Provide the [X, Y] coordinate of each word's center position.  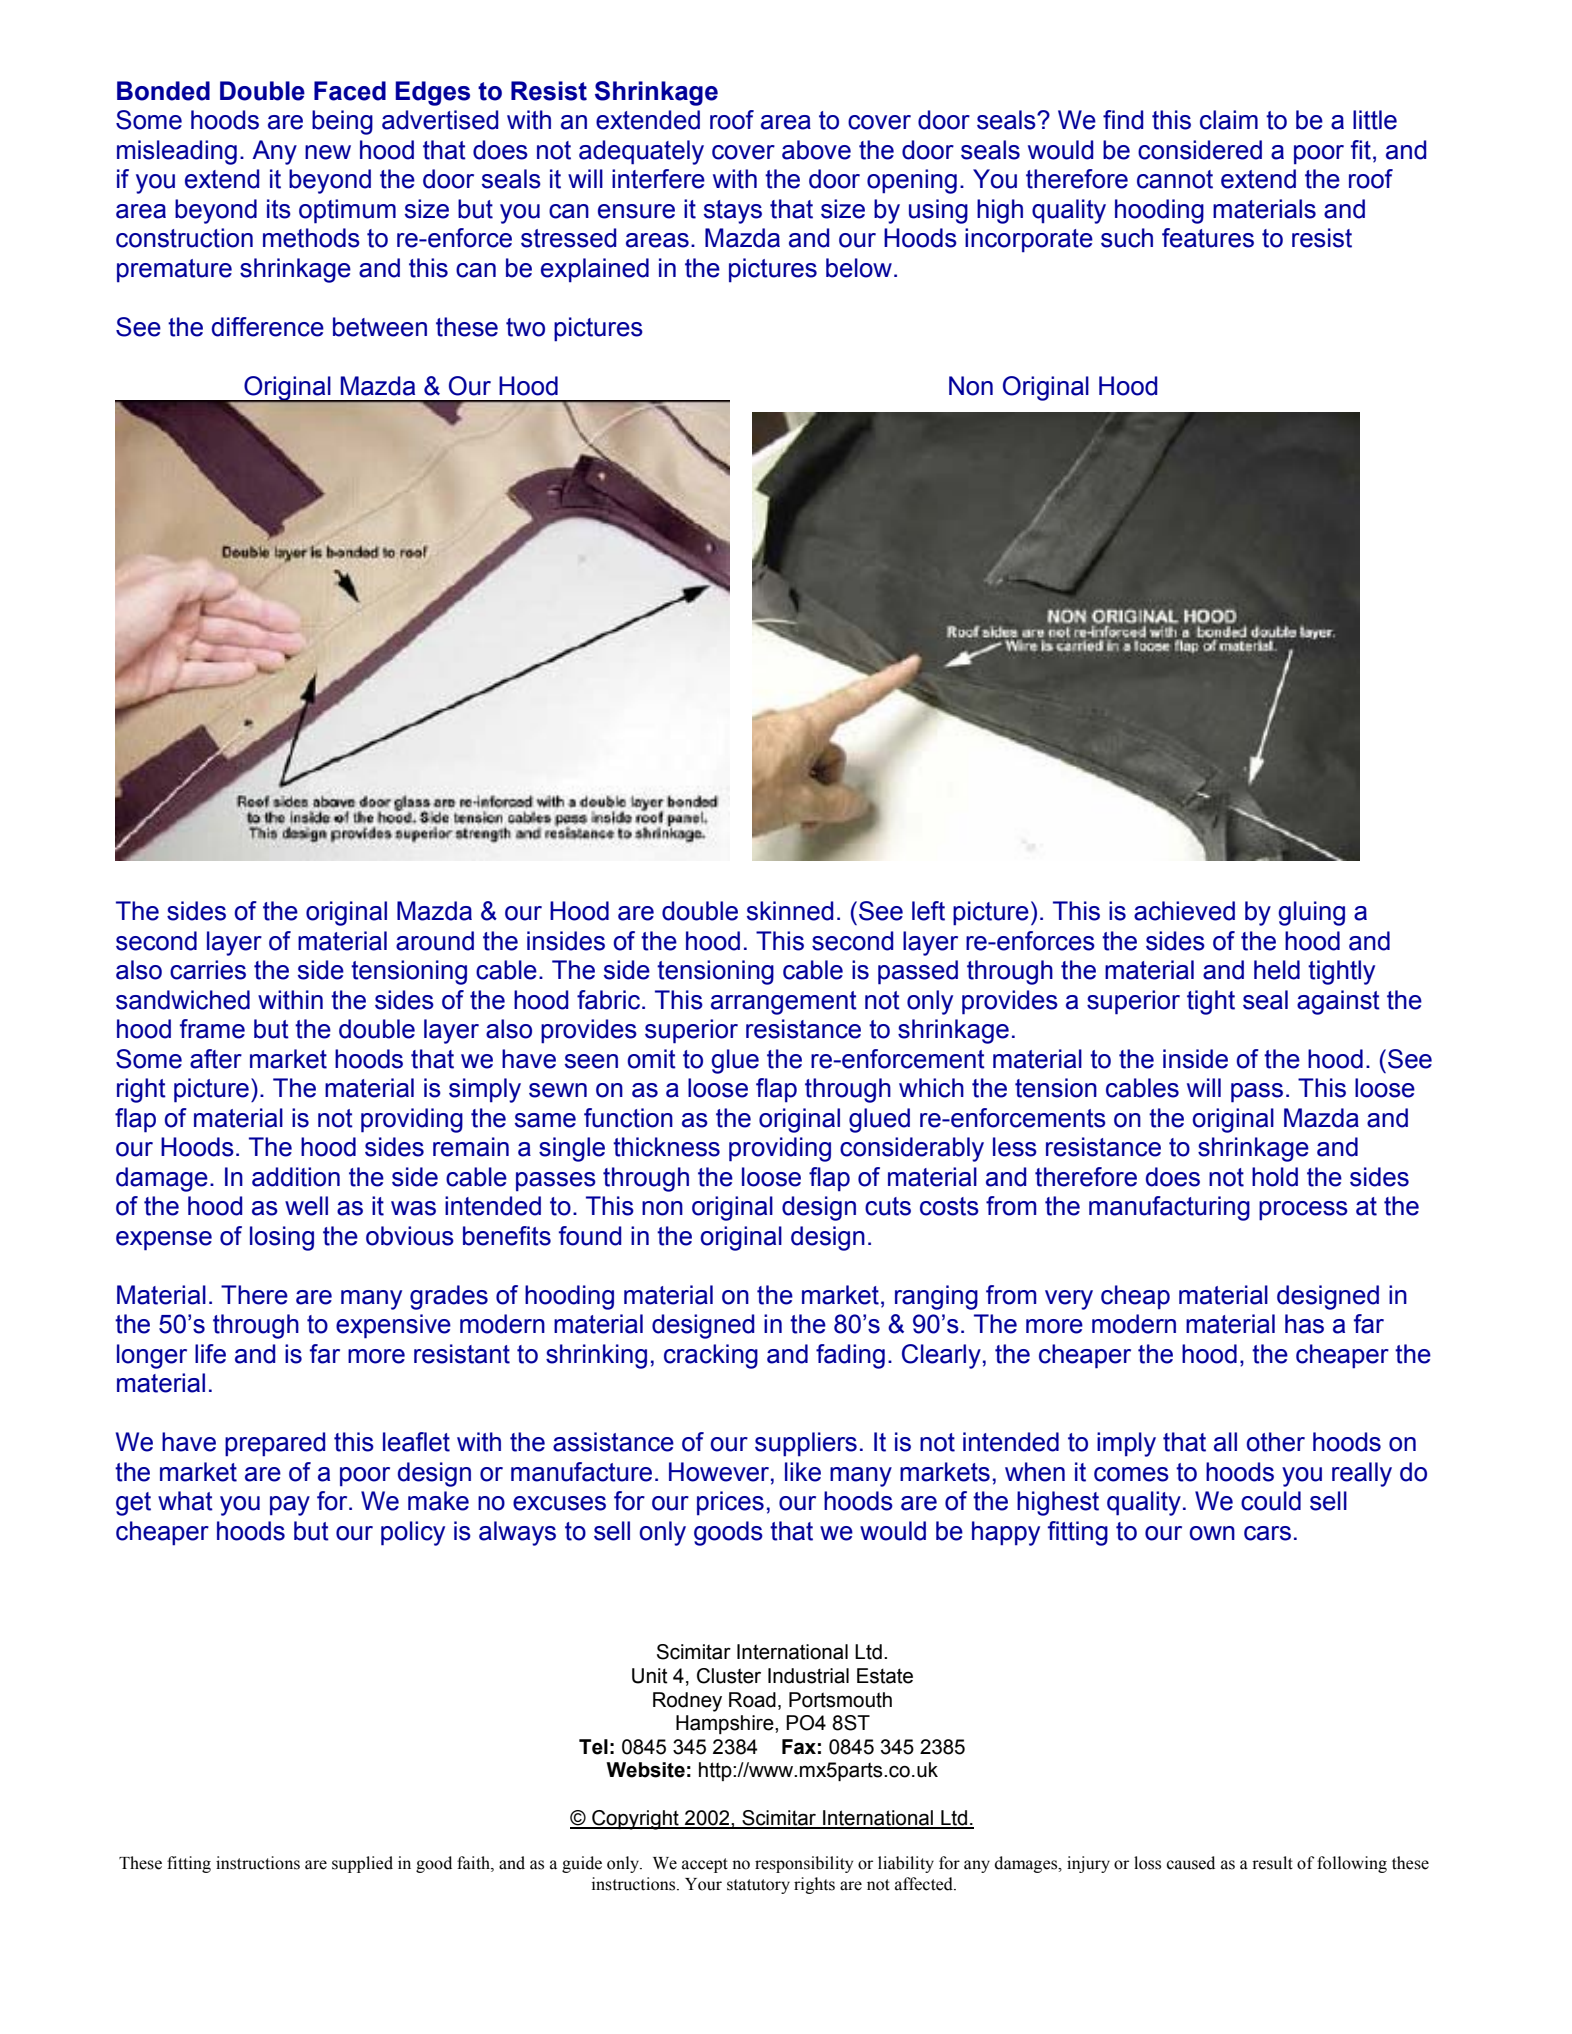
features [1208, 238]
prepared [275, 1444]
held [1277, 970]
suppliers [806, 1444]
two [525, 327]
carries [208, 970]
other [1276, 1442]
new [328, 152]
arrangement [784, 1003]
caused [1191, 1863]
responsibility [804, 1864]
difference [268, 327]
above [816, 150]
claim [1229, 120]
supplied [362, 1864]
